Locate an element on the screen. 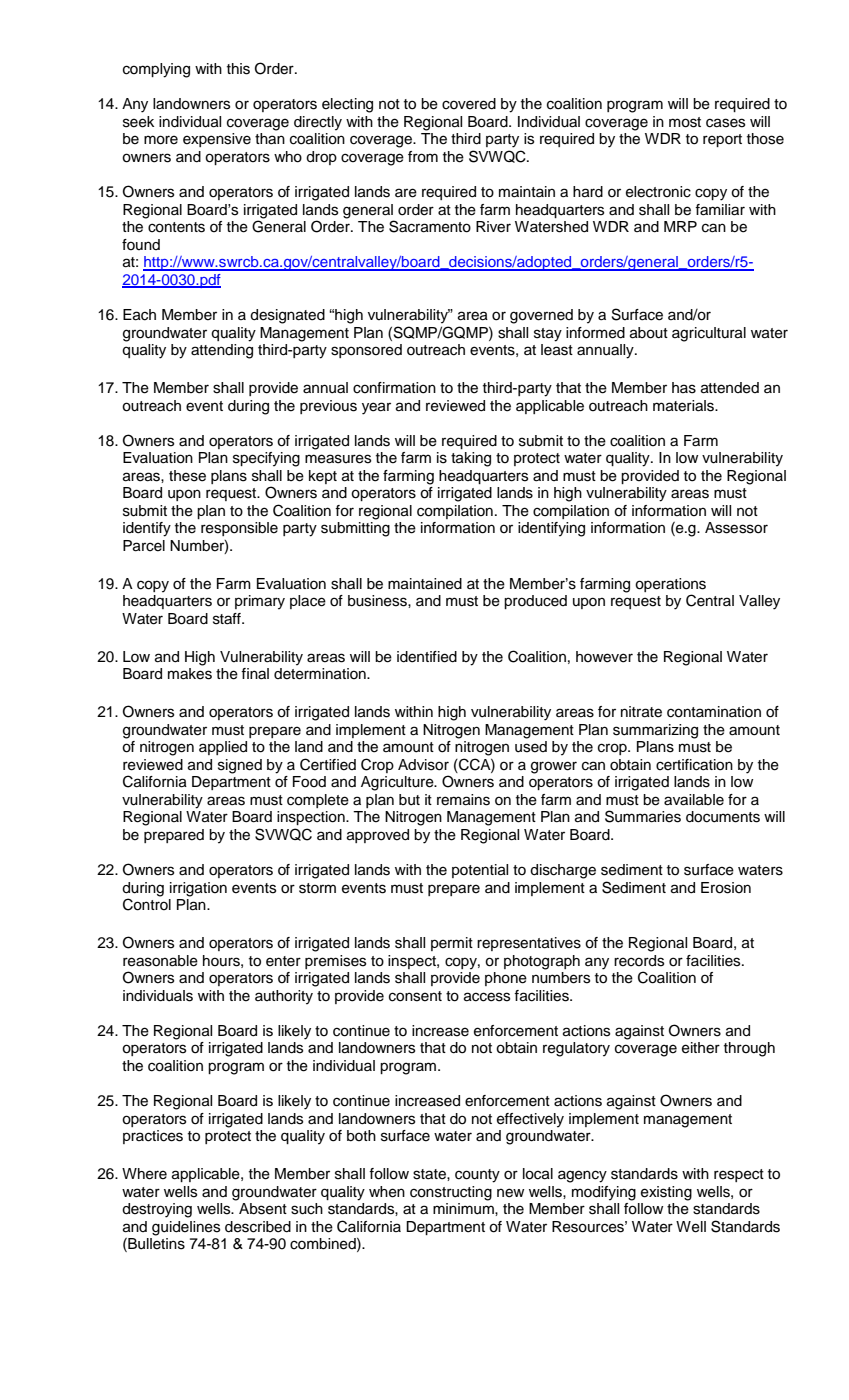 Image resolution: width=849 pixels, height=1400 pixels. covered is located at coordinates (469, 104).
